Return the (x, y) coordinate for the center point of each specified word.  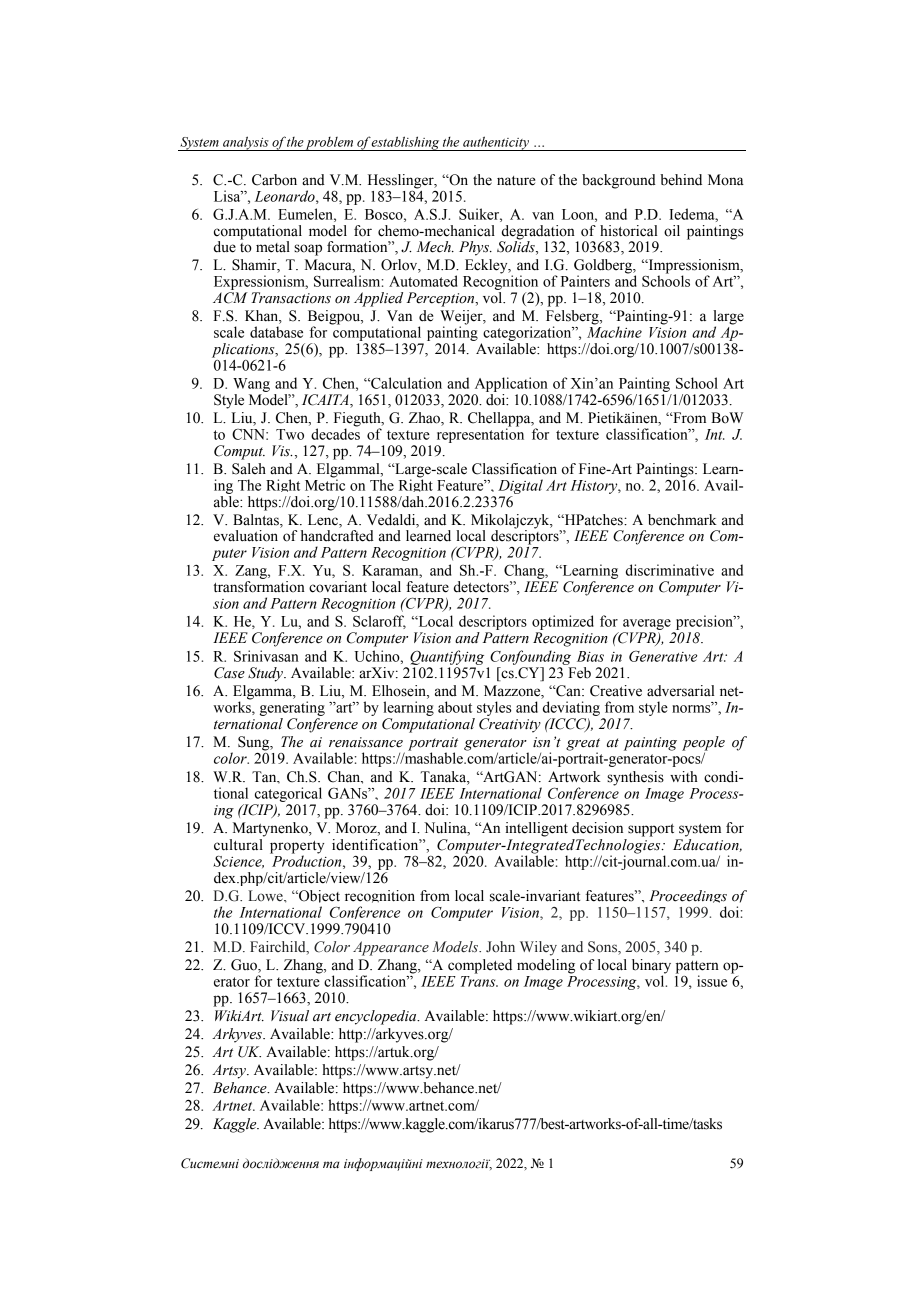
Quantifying (447, 657)
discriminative (670, 570)
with (684, 776)
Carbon (274, 180)
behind (681, 180)
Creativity (510, 725)
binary (651, 967)
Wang (251, 385)
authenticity (496, 143)
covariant (338, 587)
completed (480, 966)
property (297, 848)
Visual (290, 1016)
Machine (614, 331)
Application (511, 384)
